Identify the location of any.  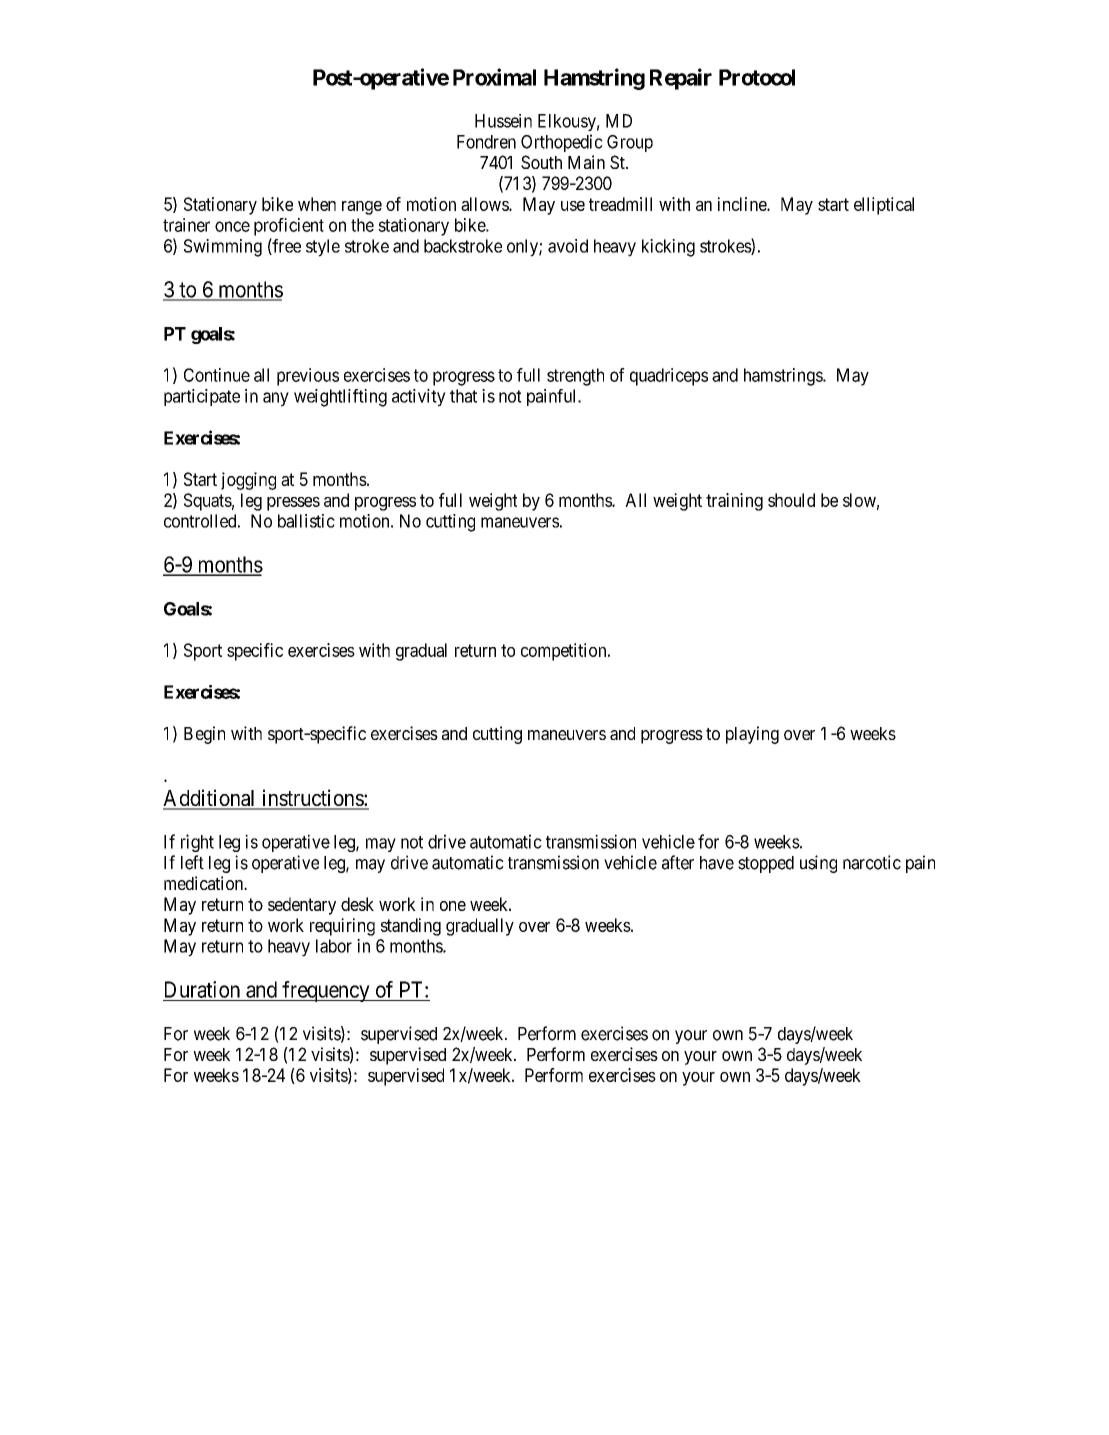
(276, 399).
